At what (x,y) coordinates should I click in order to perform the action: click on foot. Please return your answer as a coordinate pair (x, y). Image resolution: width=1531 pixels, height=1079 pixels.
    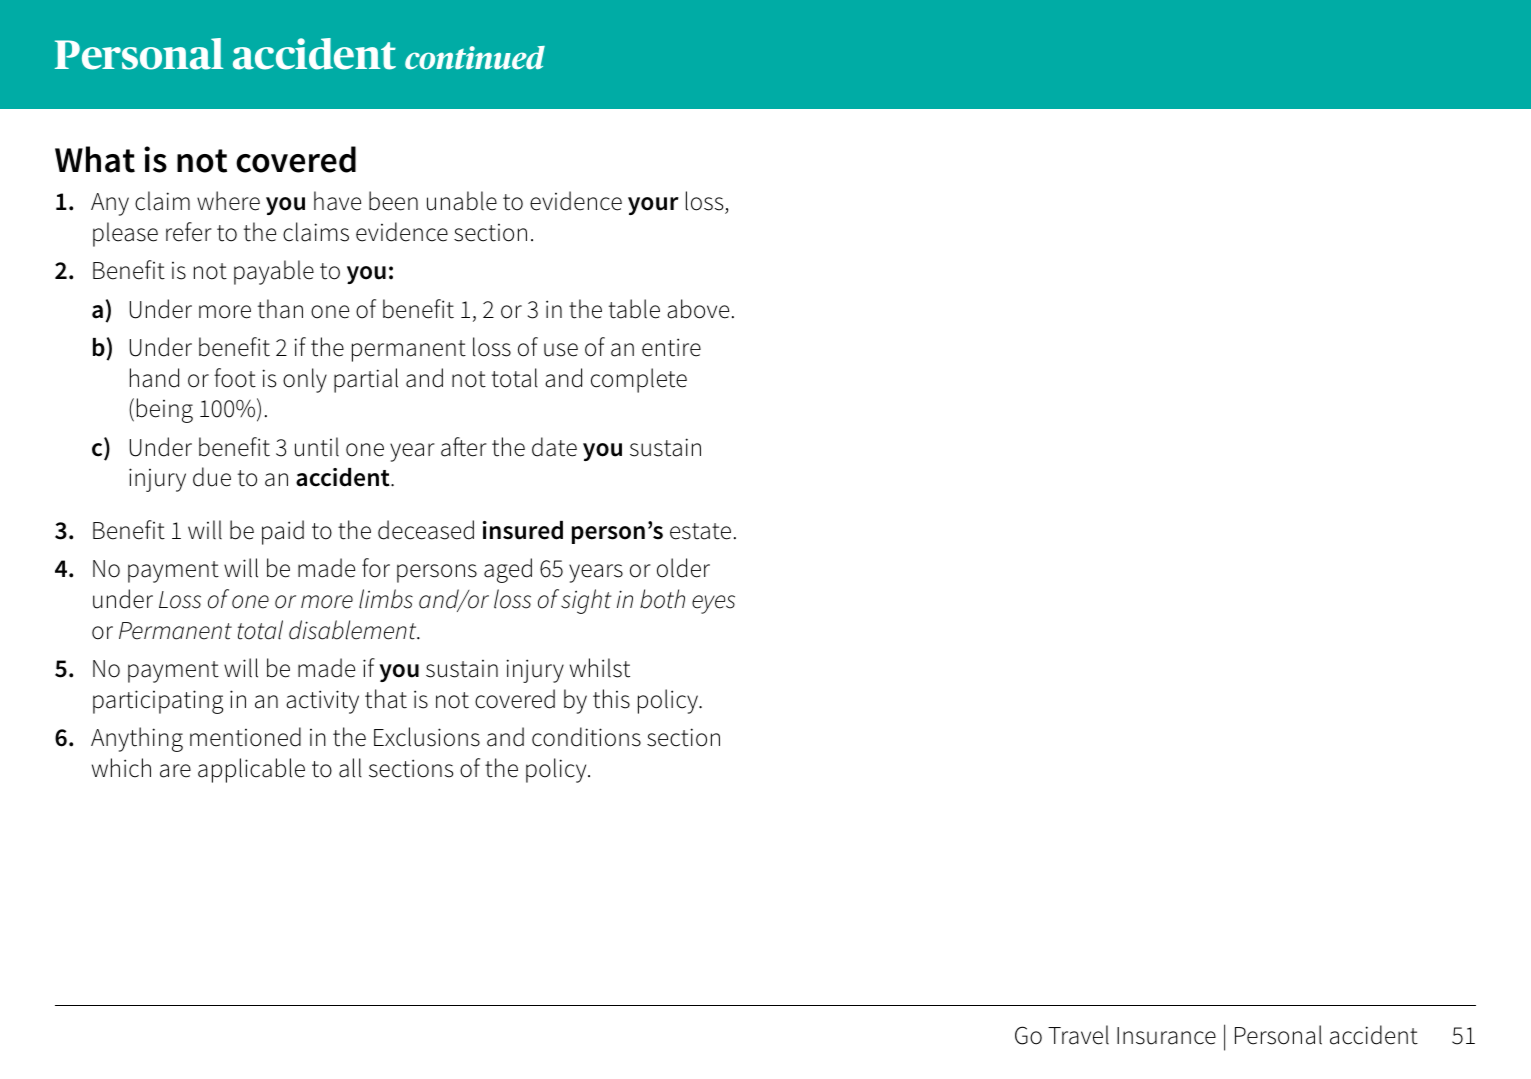
    Looking at the image, I should click on (235, 378).
